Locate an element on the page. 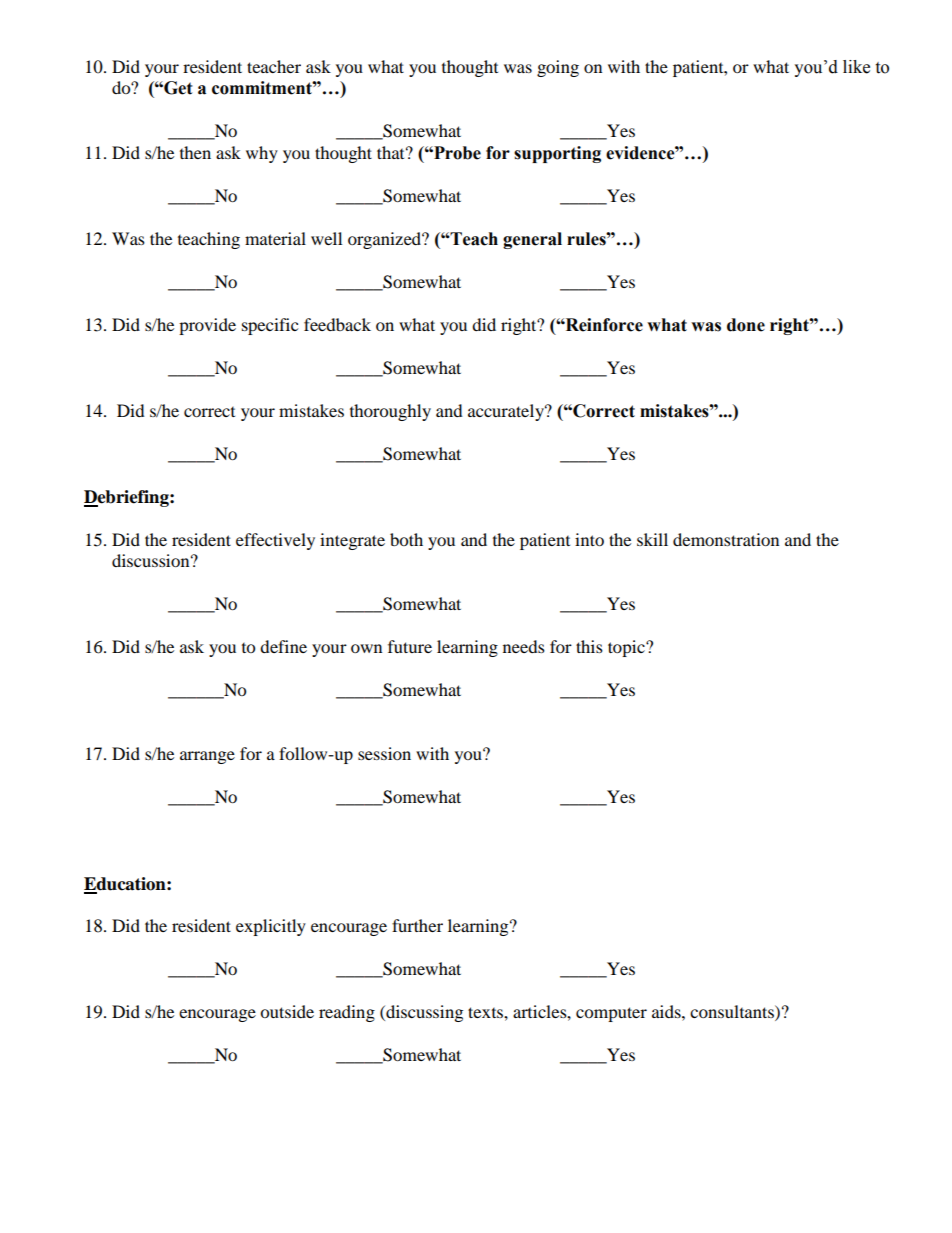  why is located at coordinates (262, 154).
